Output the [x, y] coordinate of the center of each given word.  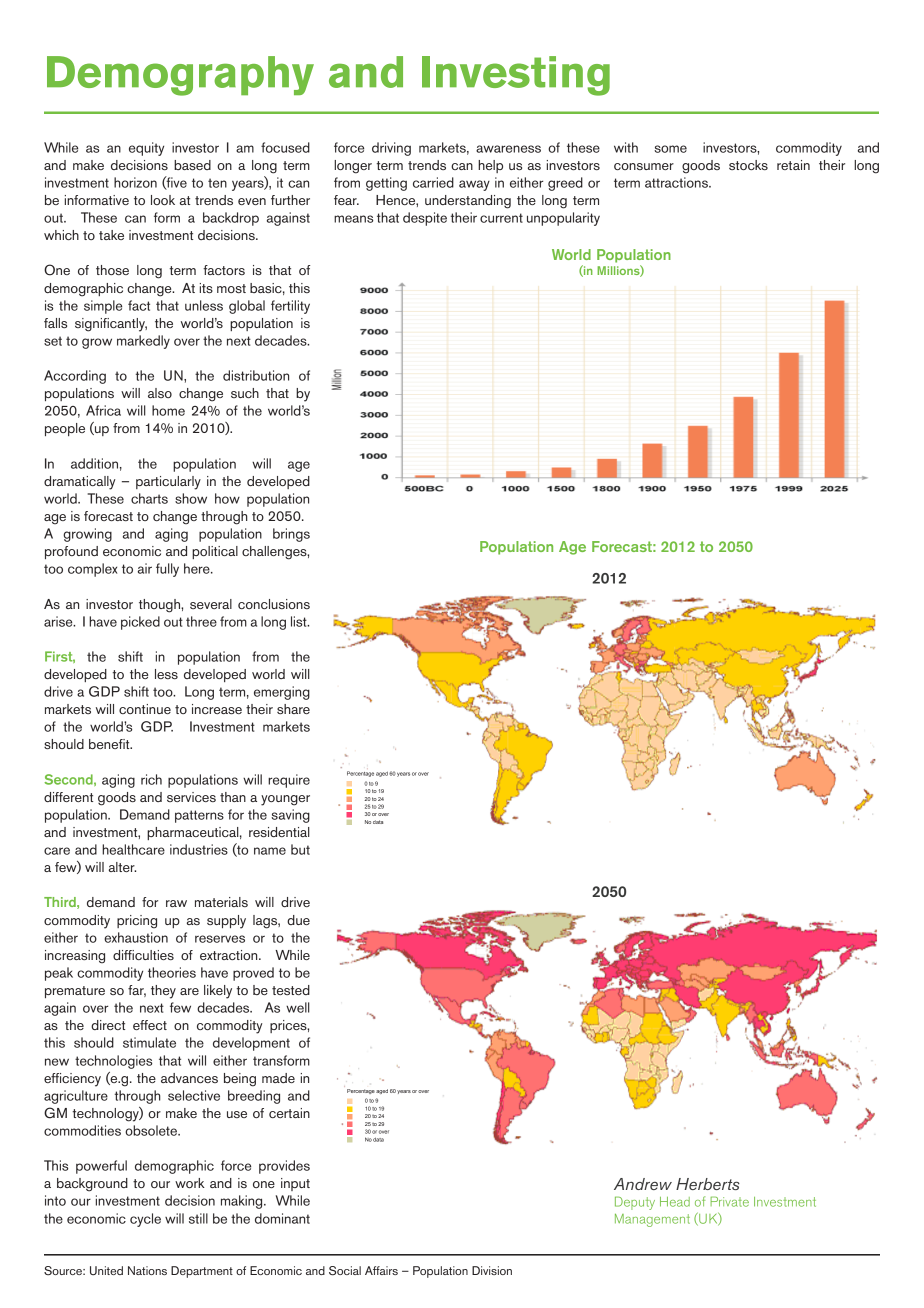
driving [391, 149]
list [300, 621]
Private [729, 1201]
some [670, 149]
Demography [180, 76]
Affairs [381, 1270]
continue [145, 709]
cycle [145, 1220]
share [293, 709]
